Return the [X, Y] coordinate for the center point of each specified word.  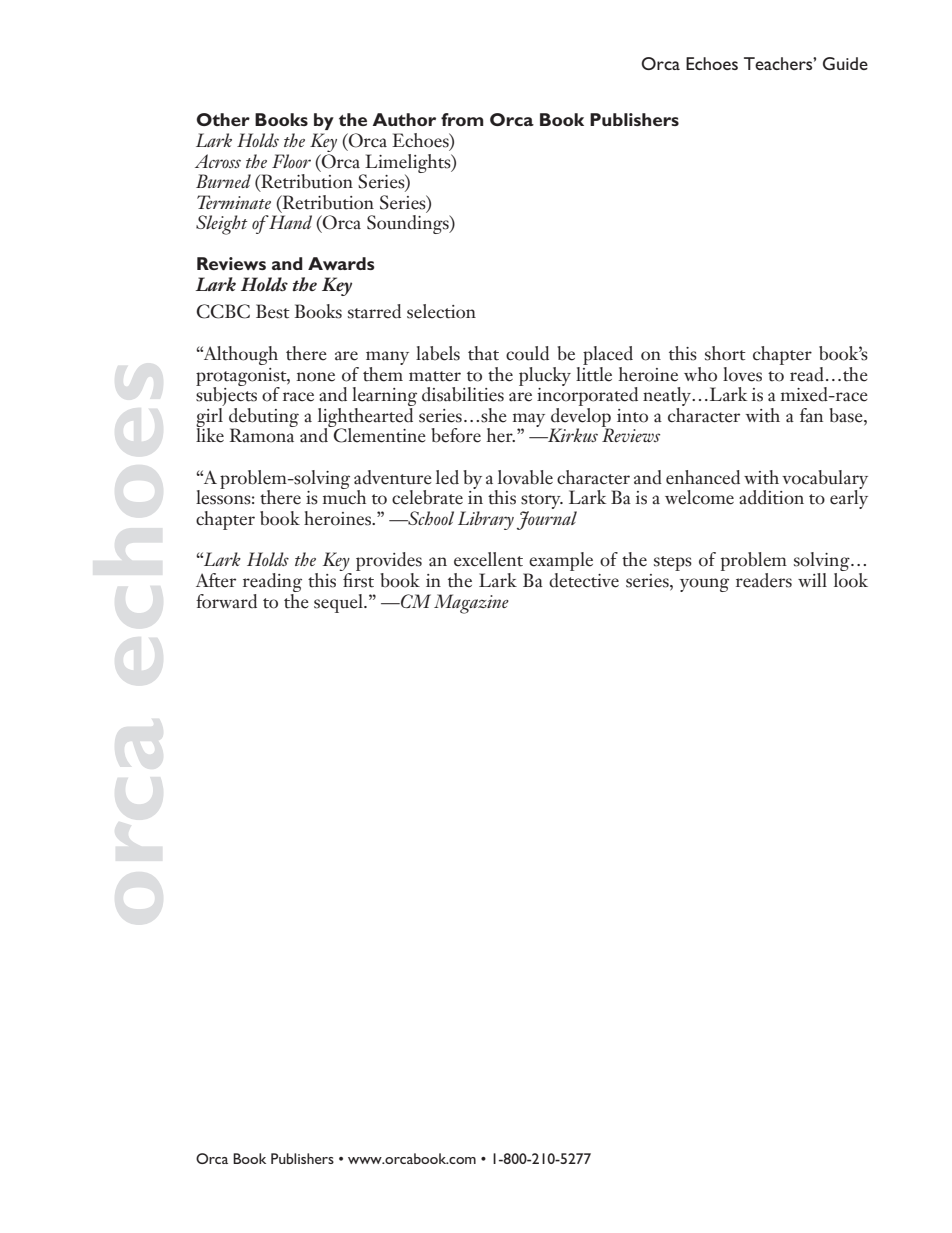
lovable [525, 477]
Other [223, 119]
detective [584, 579]
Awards [341, 263]
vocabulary [825, 480]
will [812, 580]
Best [273, 311]
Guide [845, 63]
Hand [290, 222]
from [462, 119]
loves [742, 374]
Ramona [263, 434]
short [725, 353]
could [527, 353]
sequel [339, 603]
